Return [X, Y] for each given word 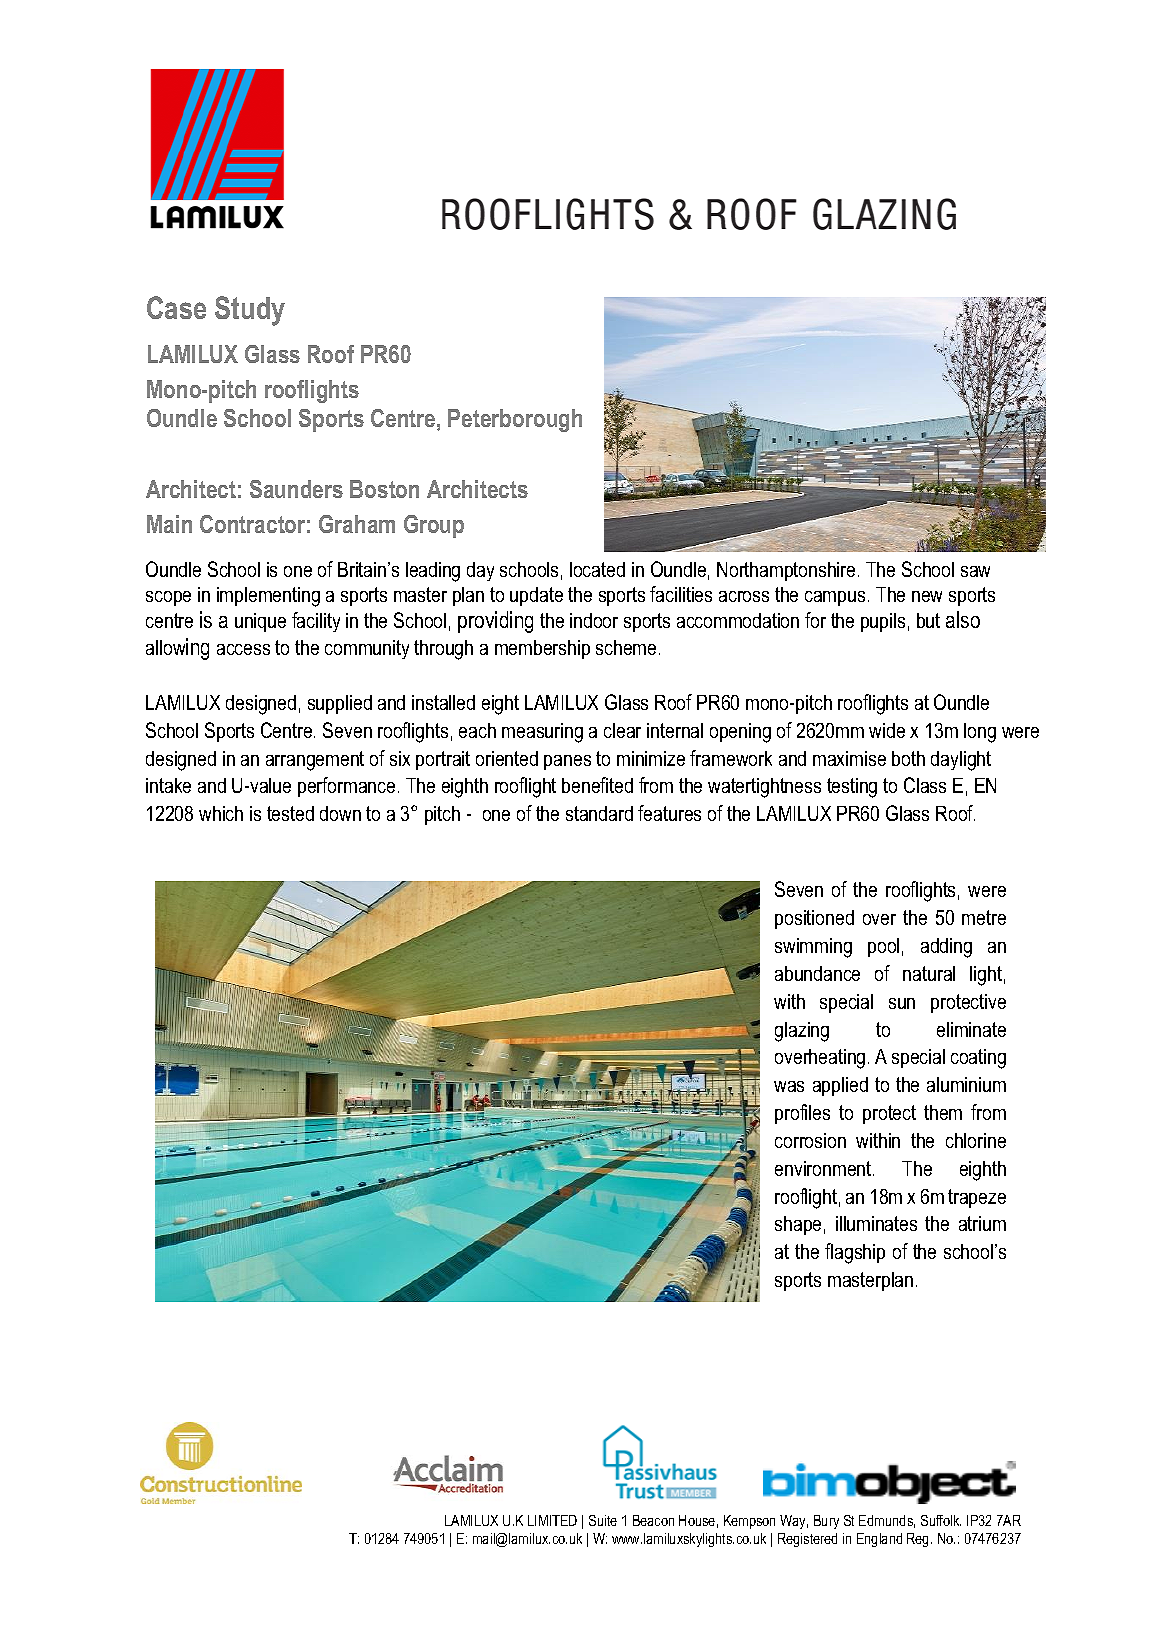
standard [599, 813]
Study [250, 311]
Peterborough [515, 420]
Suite [603, 1520]
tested [290, 813]
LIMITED [552, 1520]
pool [883, 947]
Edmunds [887, 1521]
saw [975, 571]
